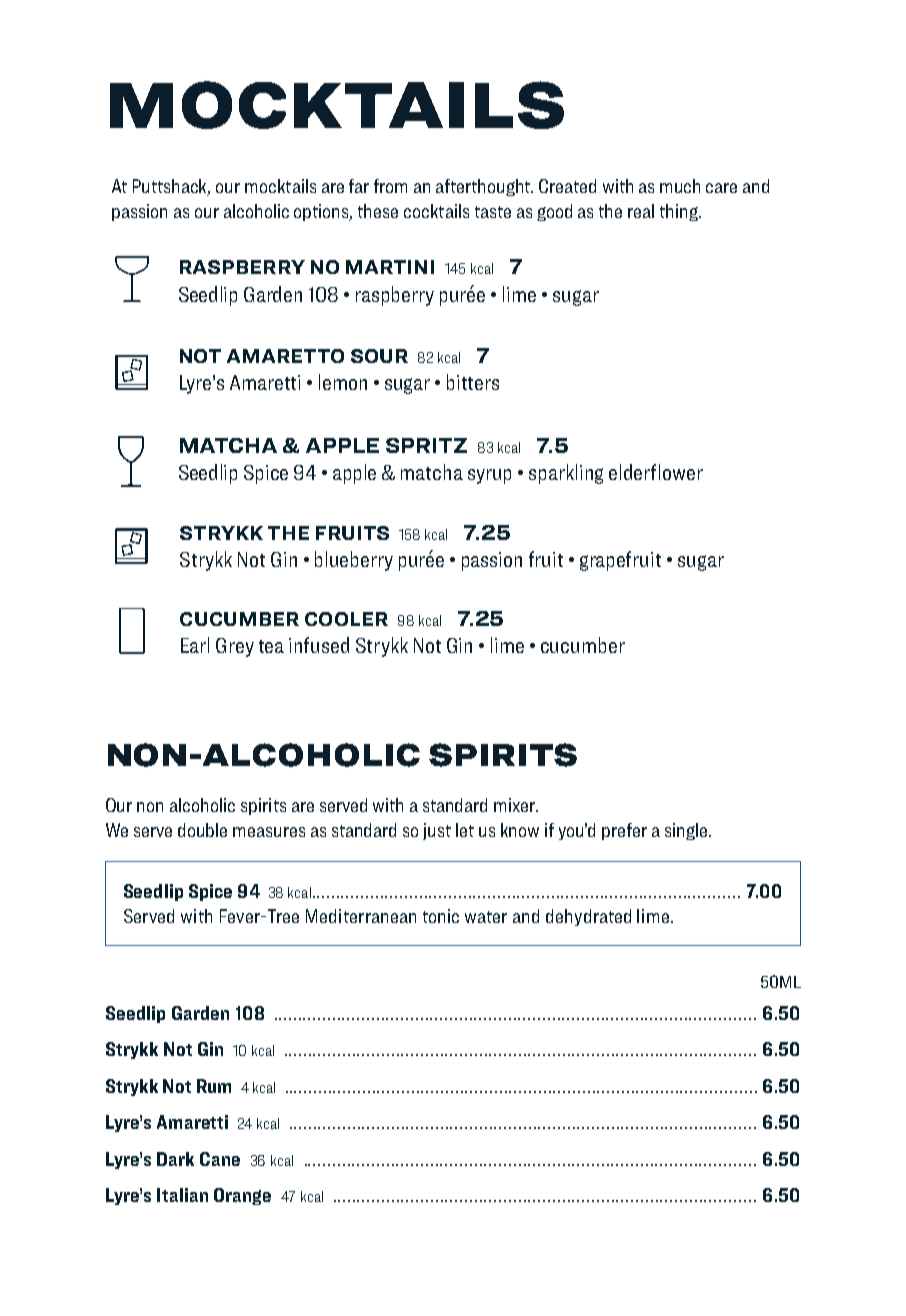  What do you see at coordinates (235, 647) in the document?
I see `Grey` at bounding box center [235, 647].
